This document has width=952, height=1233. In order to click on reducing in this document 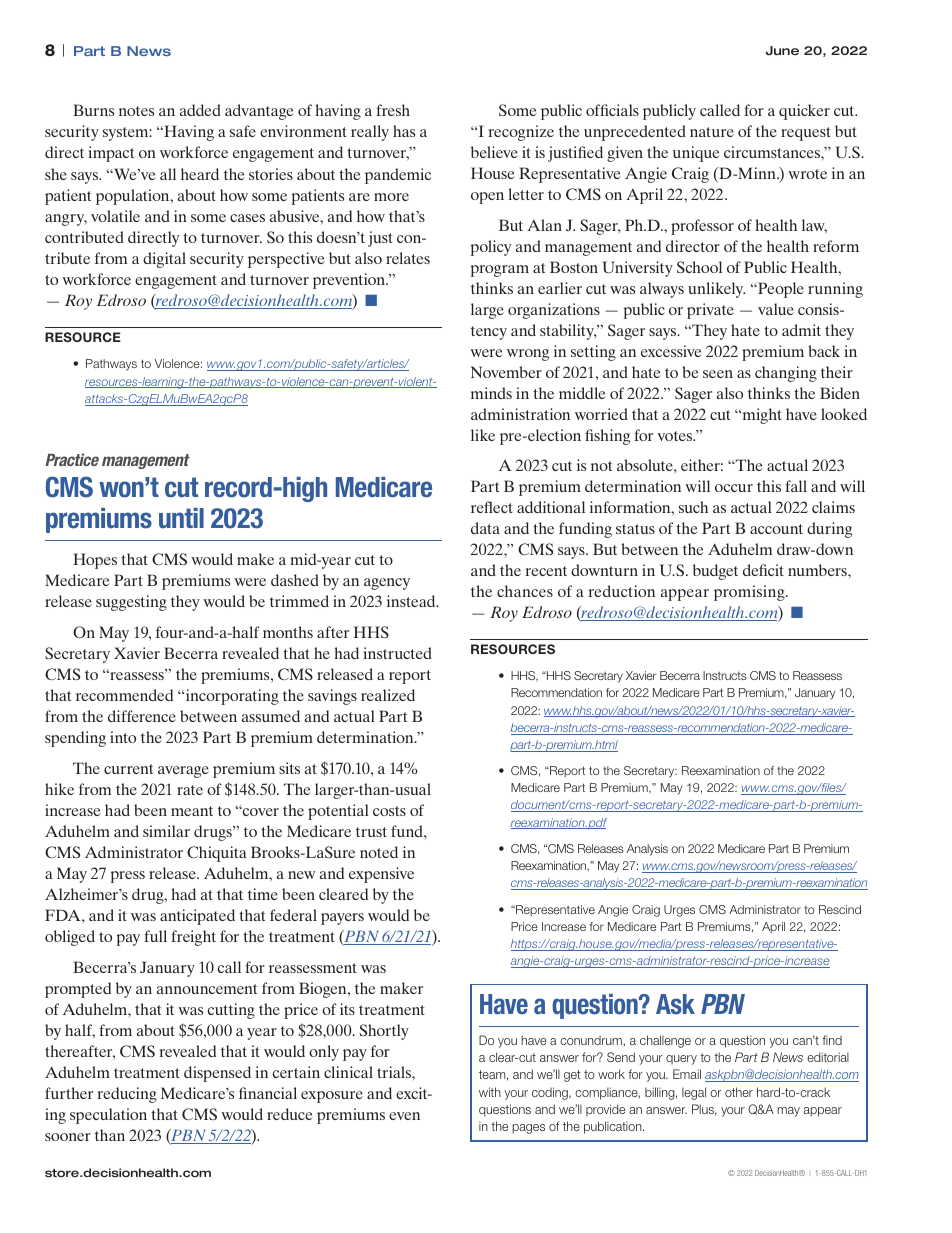, I will do `click(127, 1095)`.
